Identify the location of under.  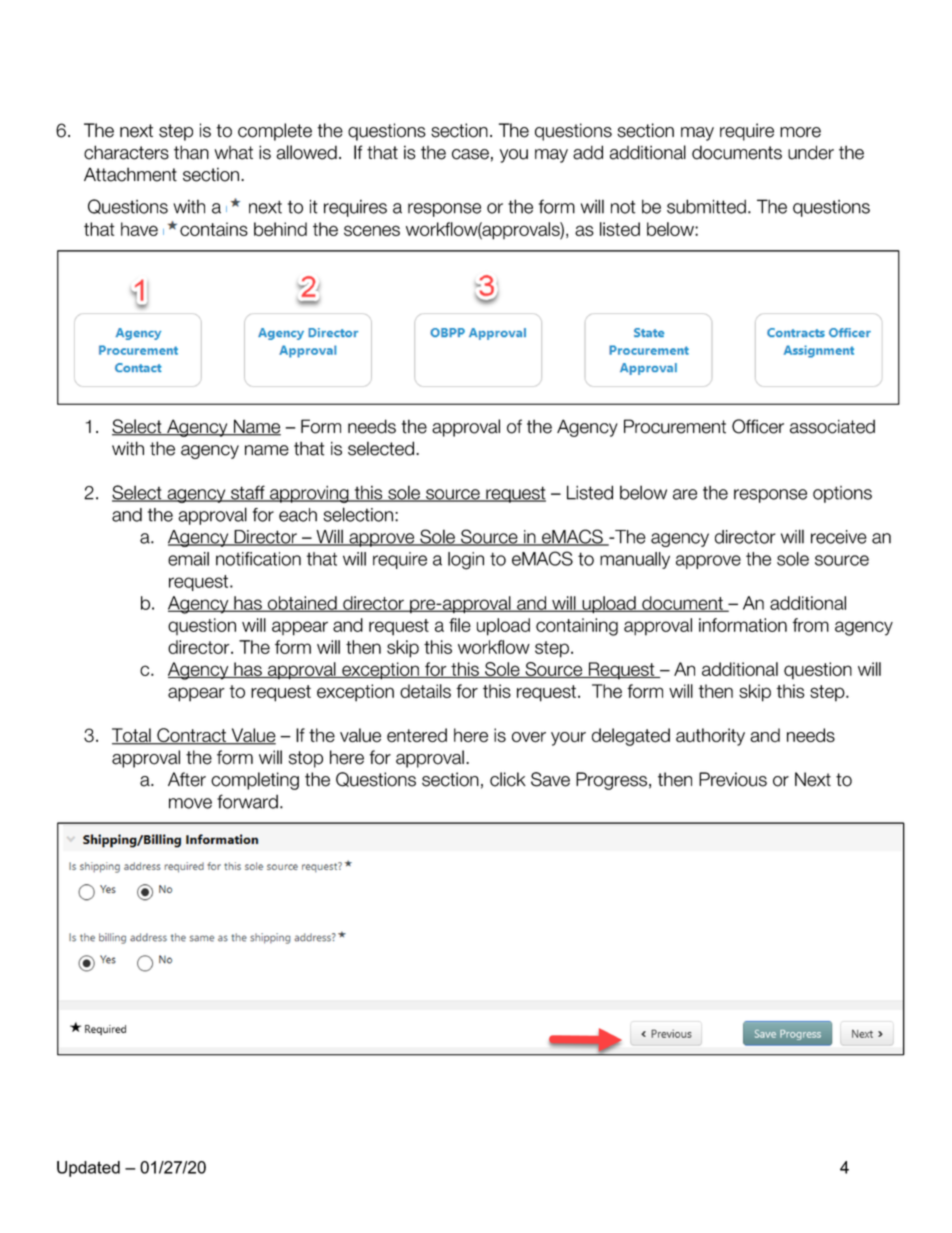
(811, 152).
